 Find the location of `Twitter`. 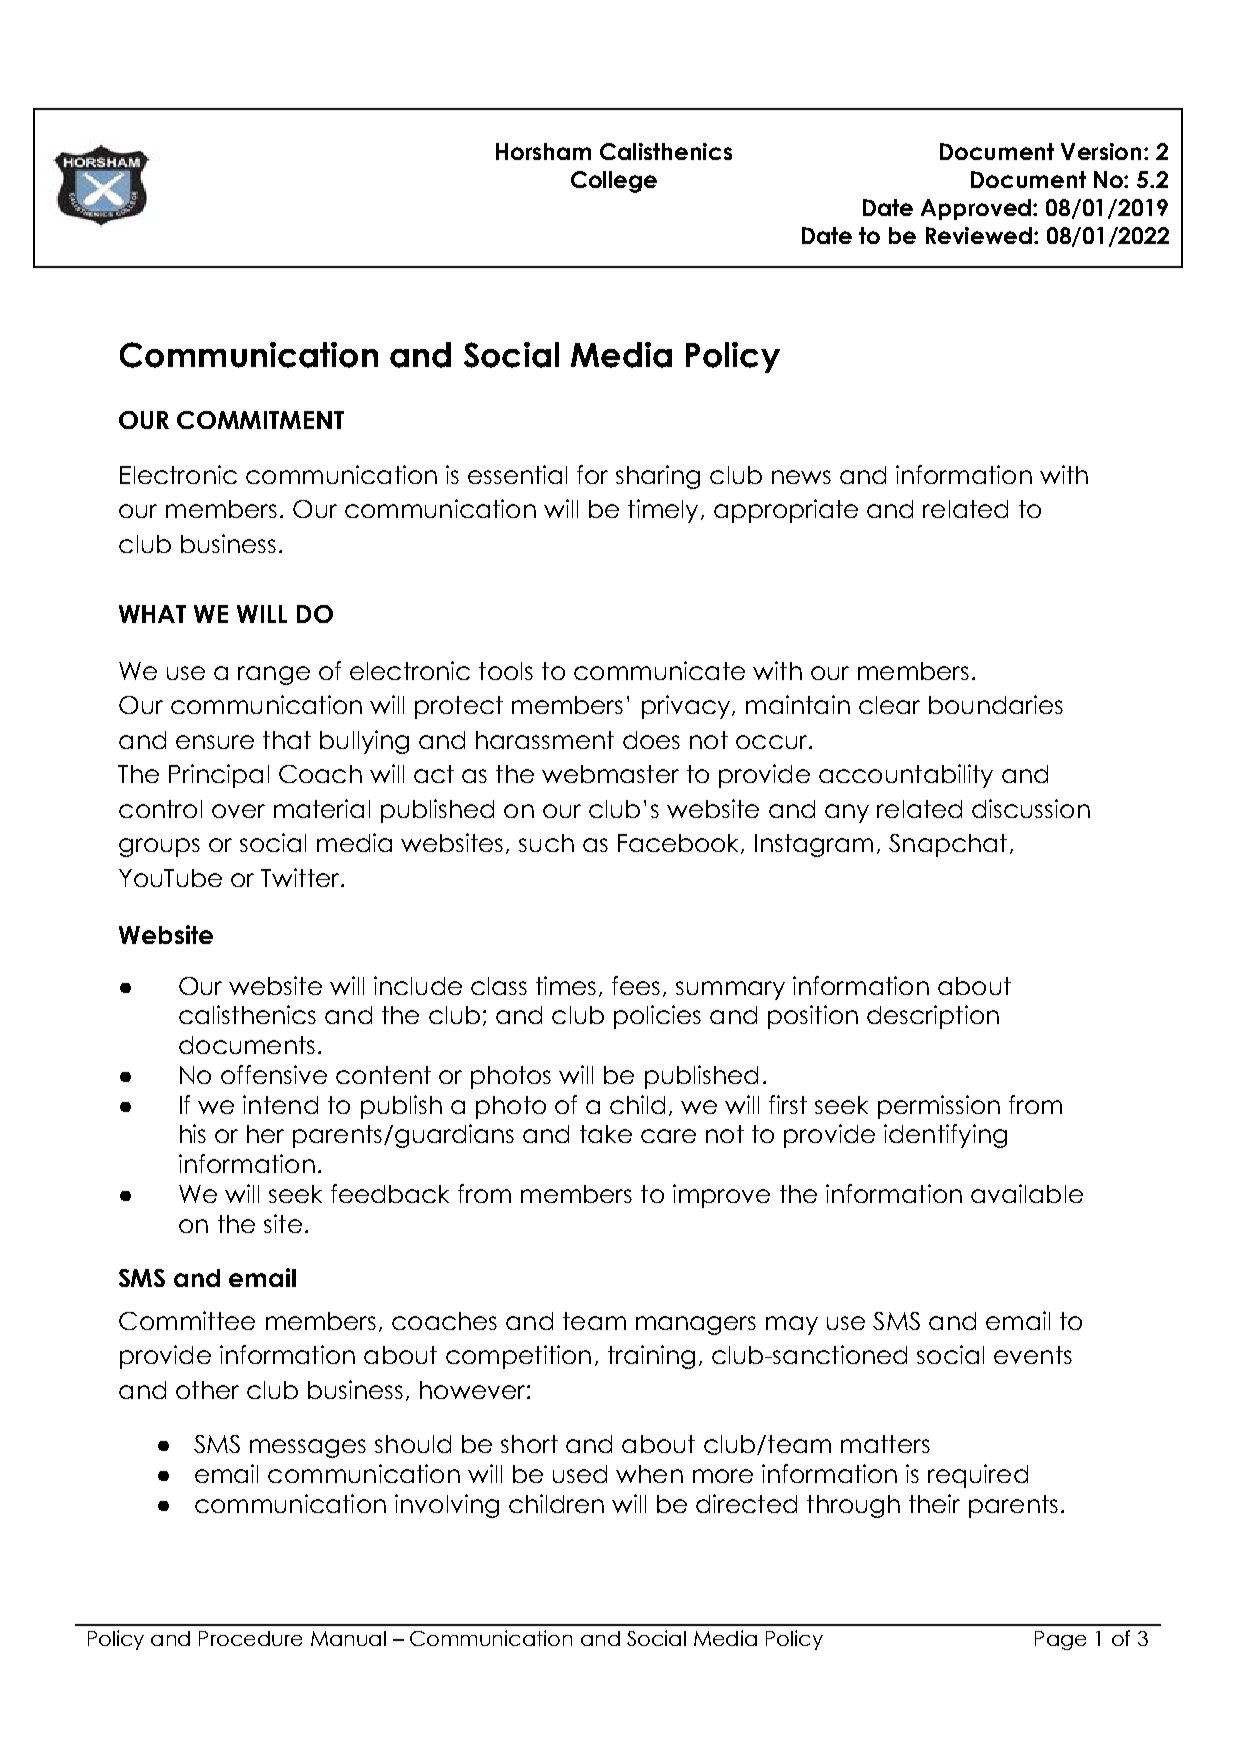

Twitter is located at coordinates (301, 877).
